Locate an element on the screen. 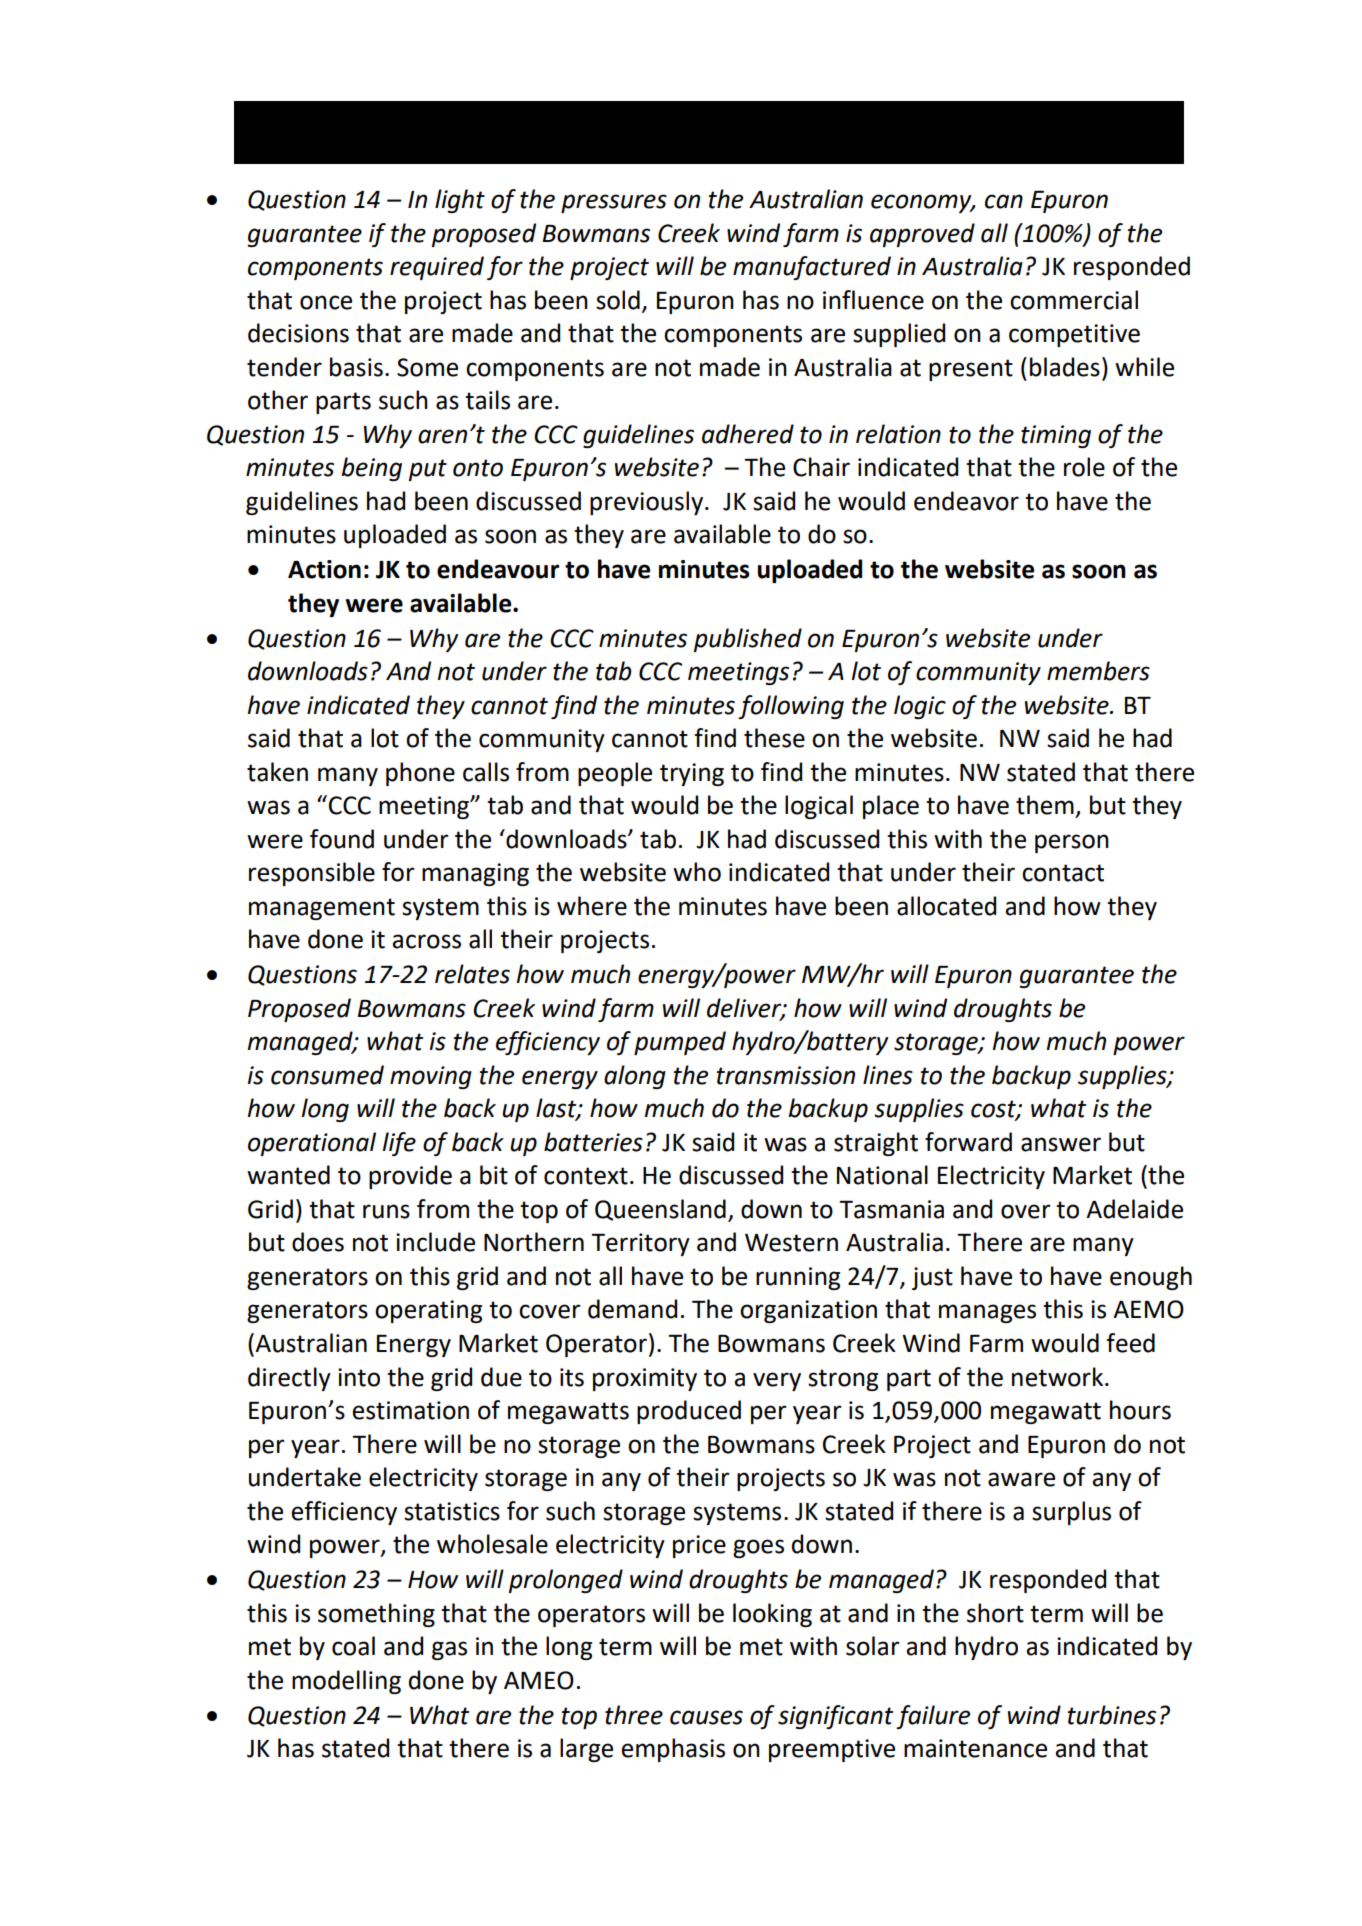  causes is located at coordinates (706, 1717).
